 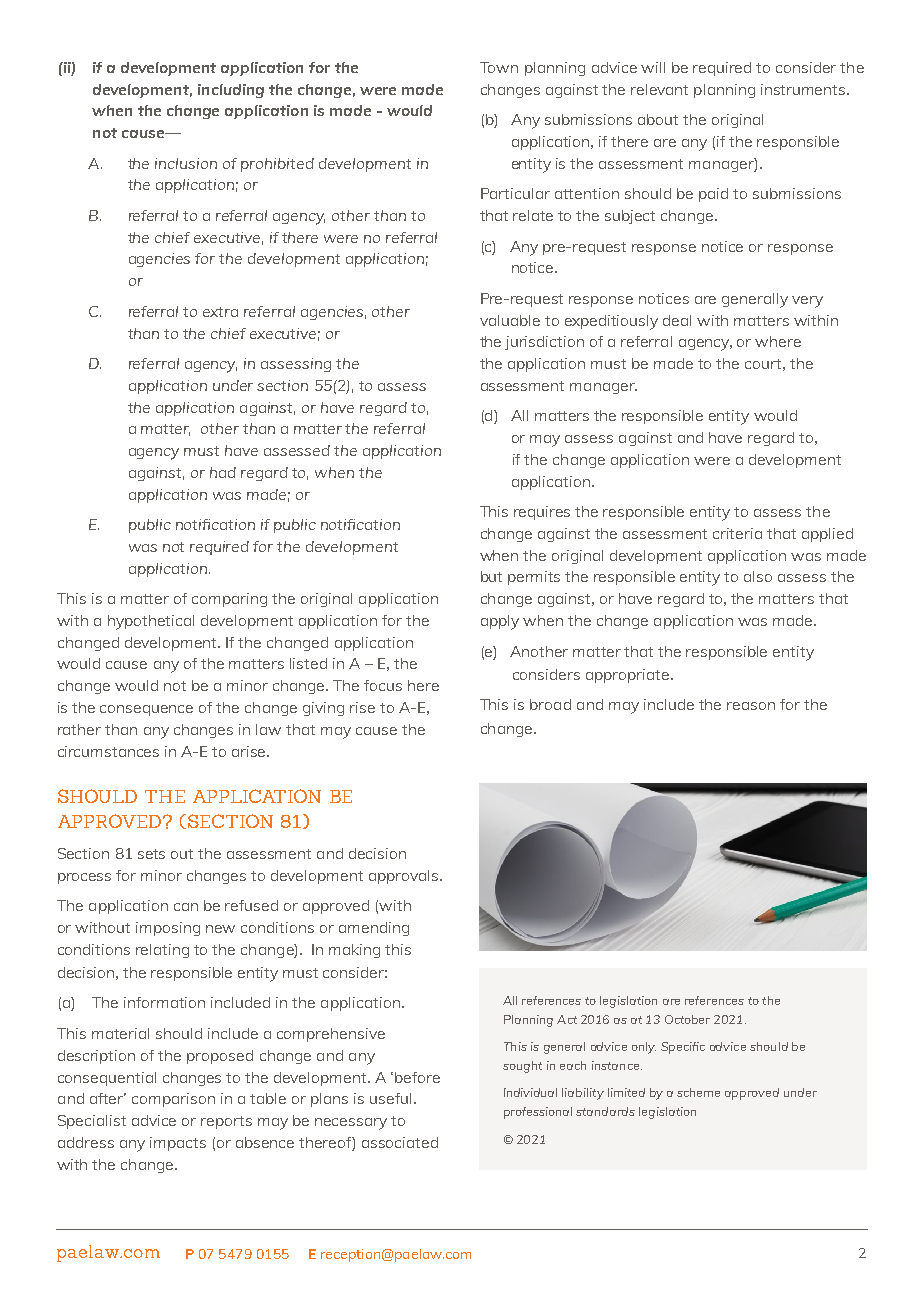 What do you see at coordinates (698, 1092) in the screenshot?
I see `scheme` at bounding box center [698, 1092].
